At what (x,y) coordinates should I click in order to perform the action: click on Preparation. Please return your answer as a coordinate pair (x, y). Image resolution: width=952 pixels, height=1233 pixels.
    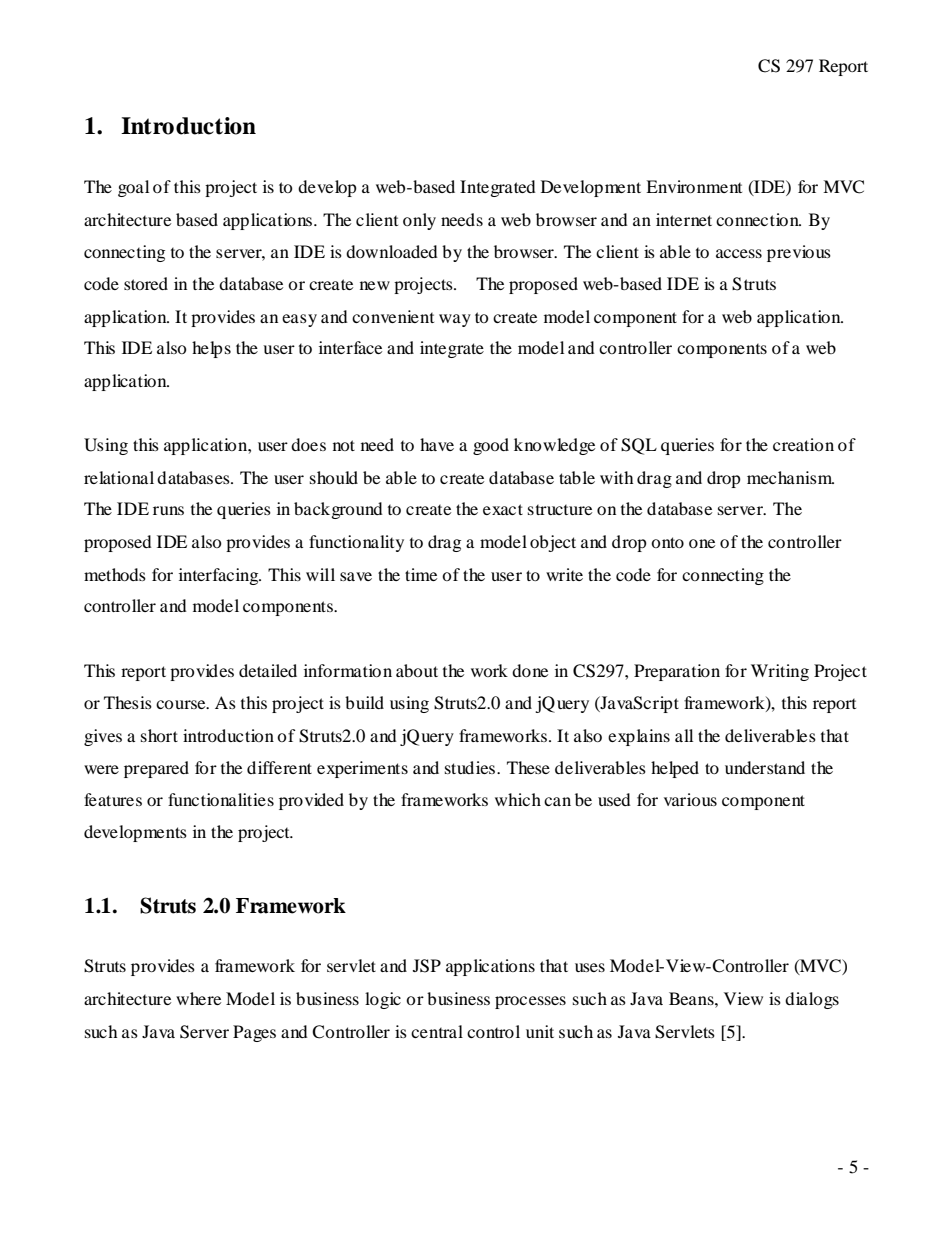
    Looking at the image, I should click on (677, 672).
